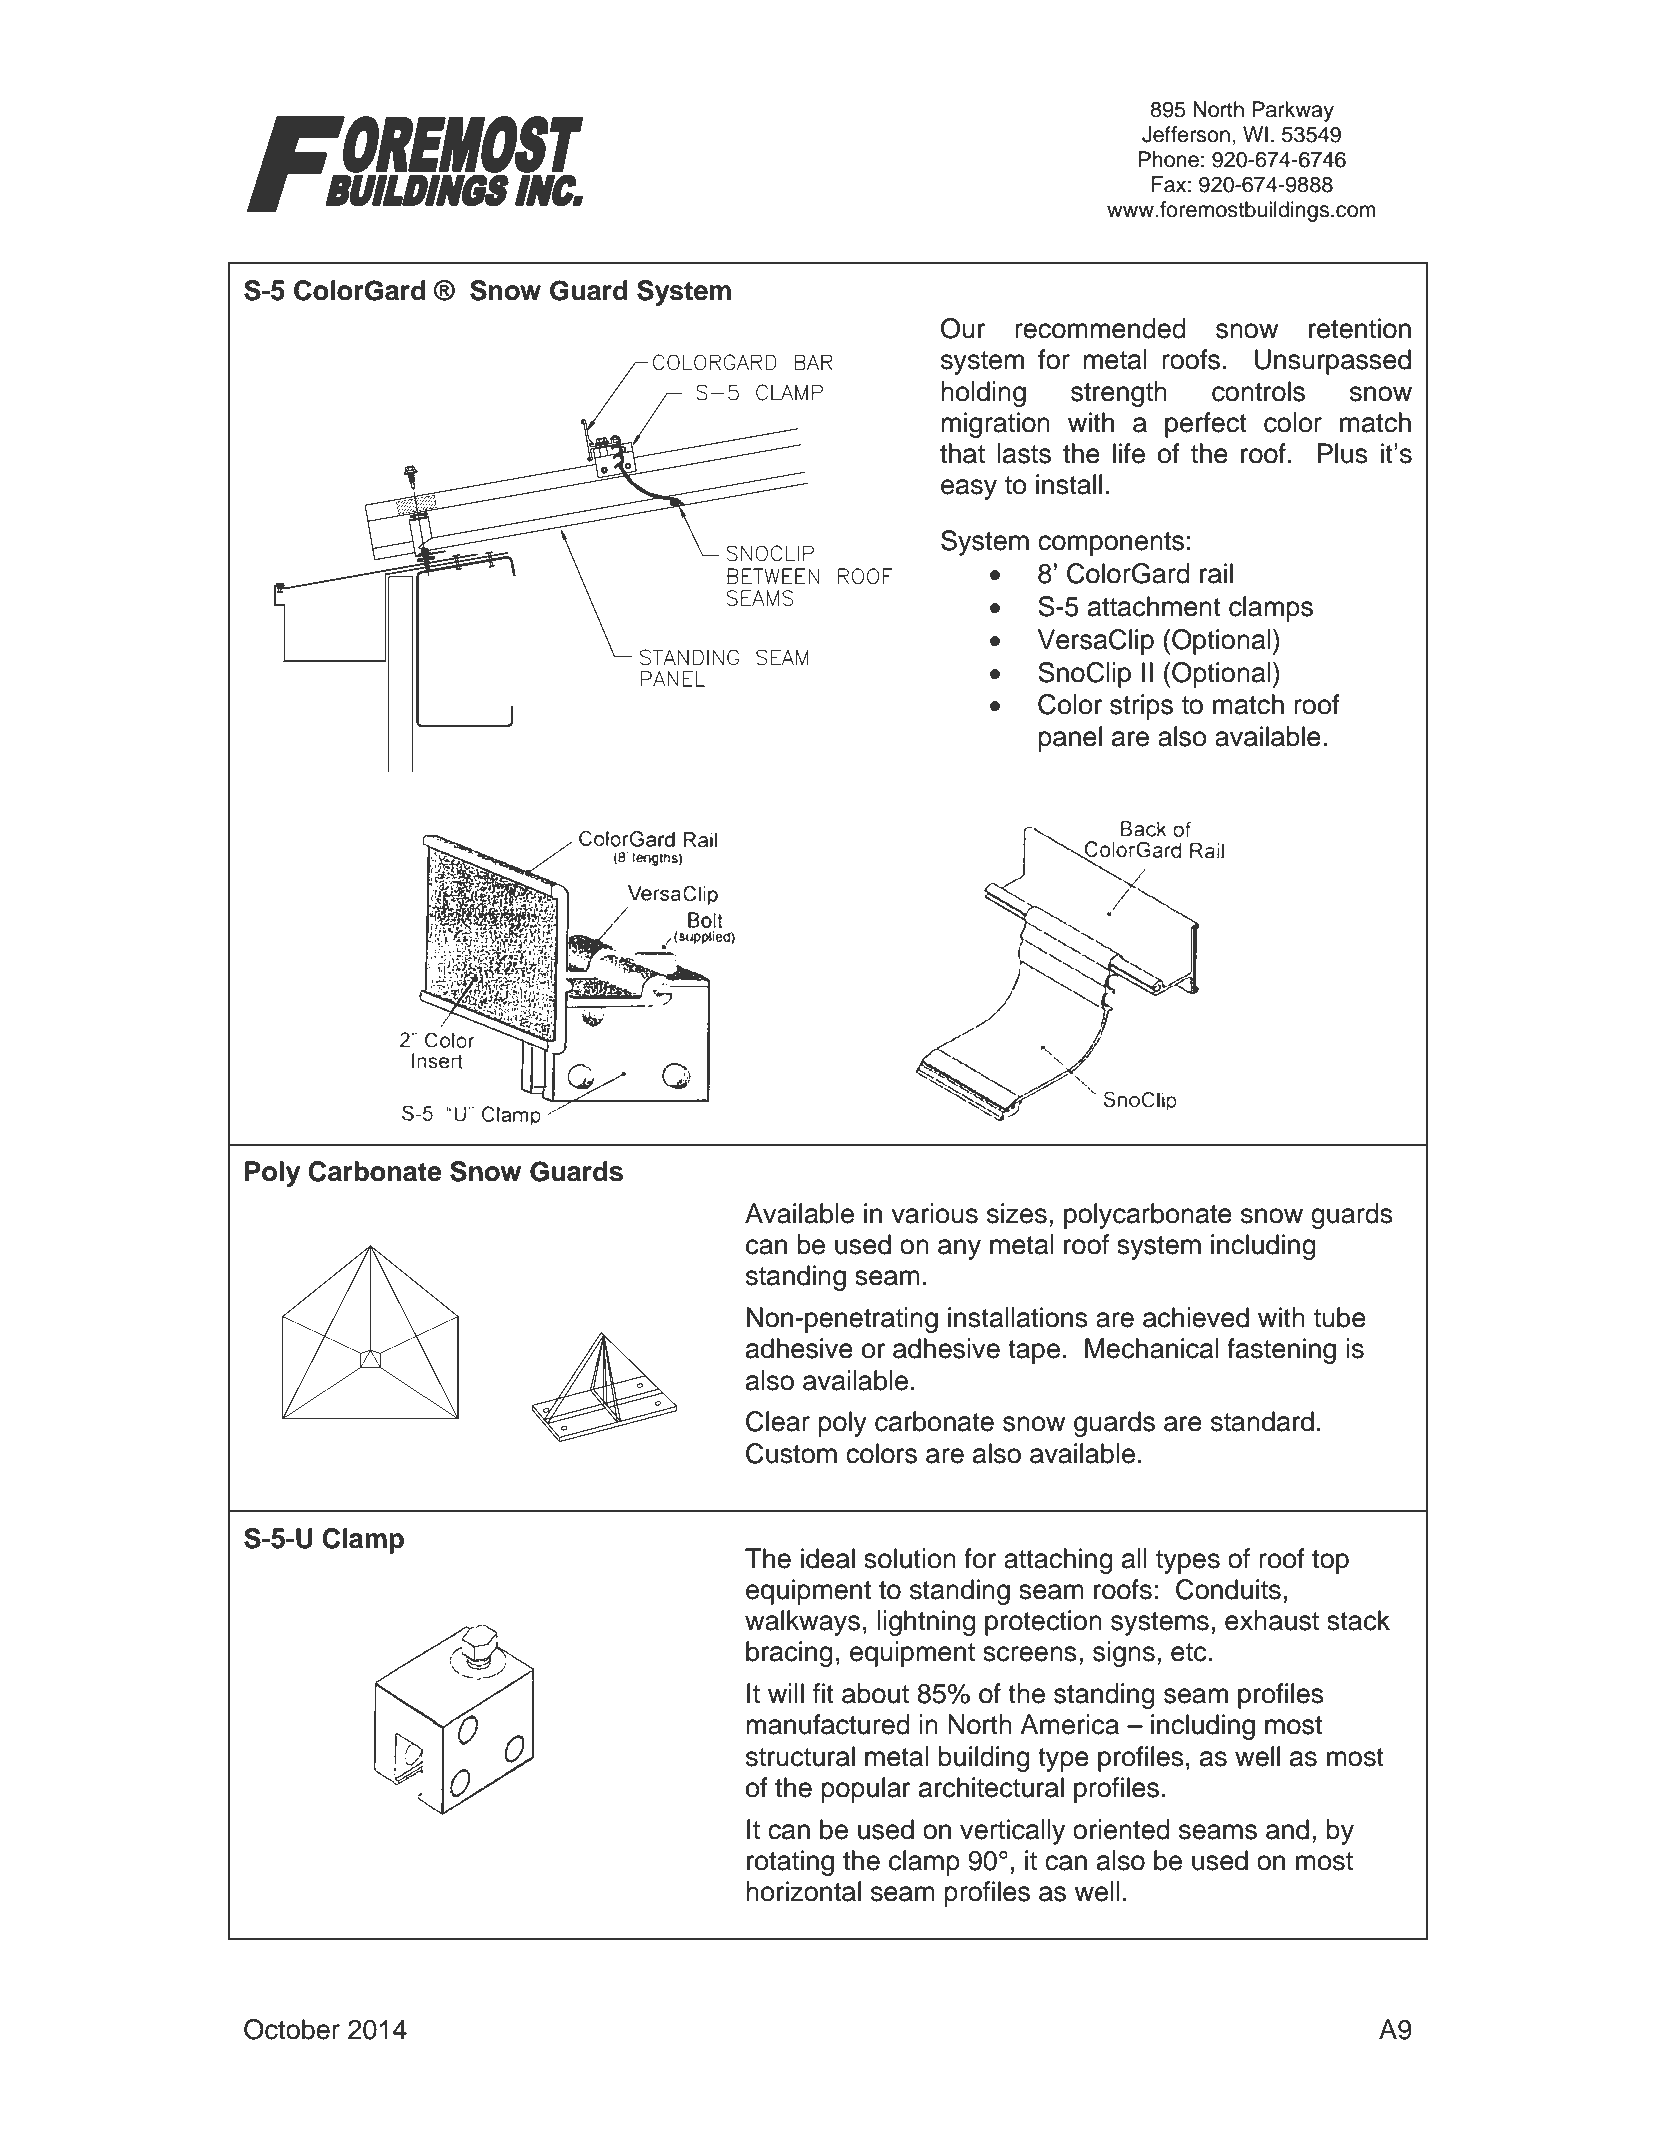  What do you see at coordinates (791, 1453) in the image?
I see `Custom` at bounding box center [791, 1453].
